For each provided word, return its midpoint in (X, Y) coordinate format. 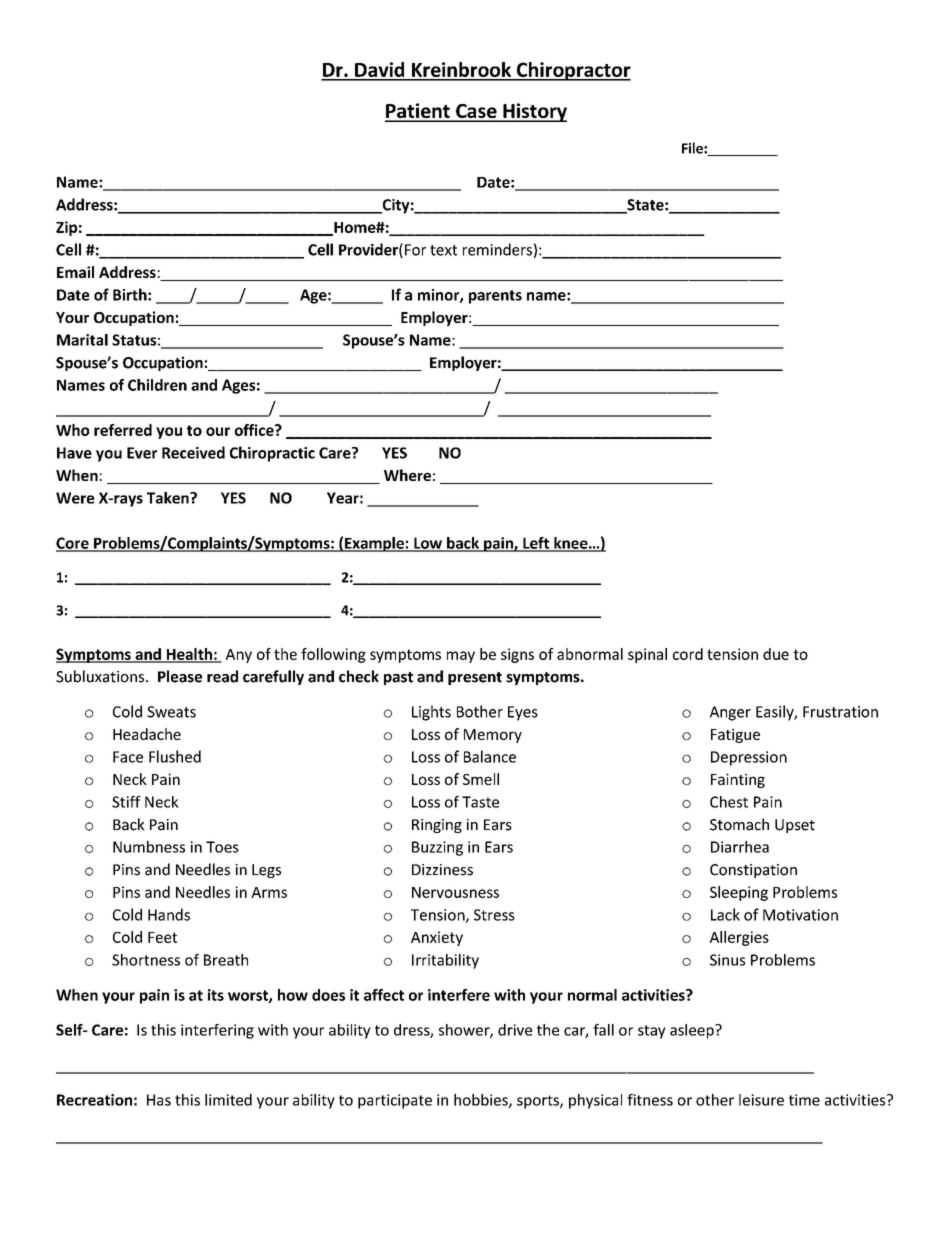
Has (159, 1100)
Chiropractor (572, 71)
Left (536, 544)
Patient (418, 112)
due (776, 654)
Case (476, 112)
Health (189, 655)
